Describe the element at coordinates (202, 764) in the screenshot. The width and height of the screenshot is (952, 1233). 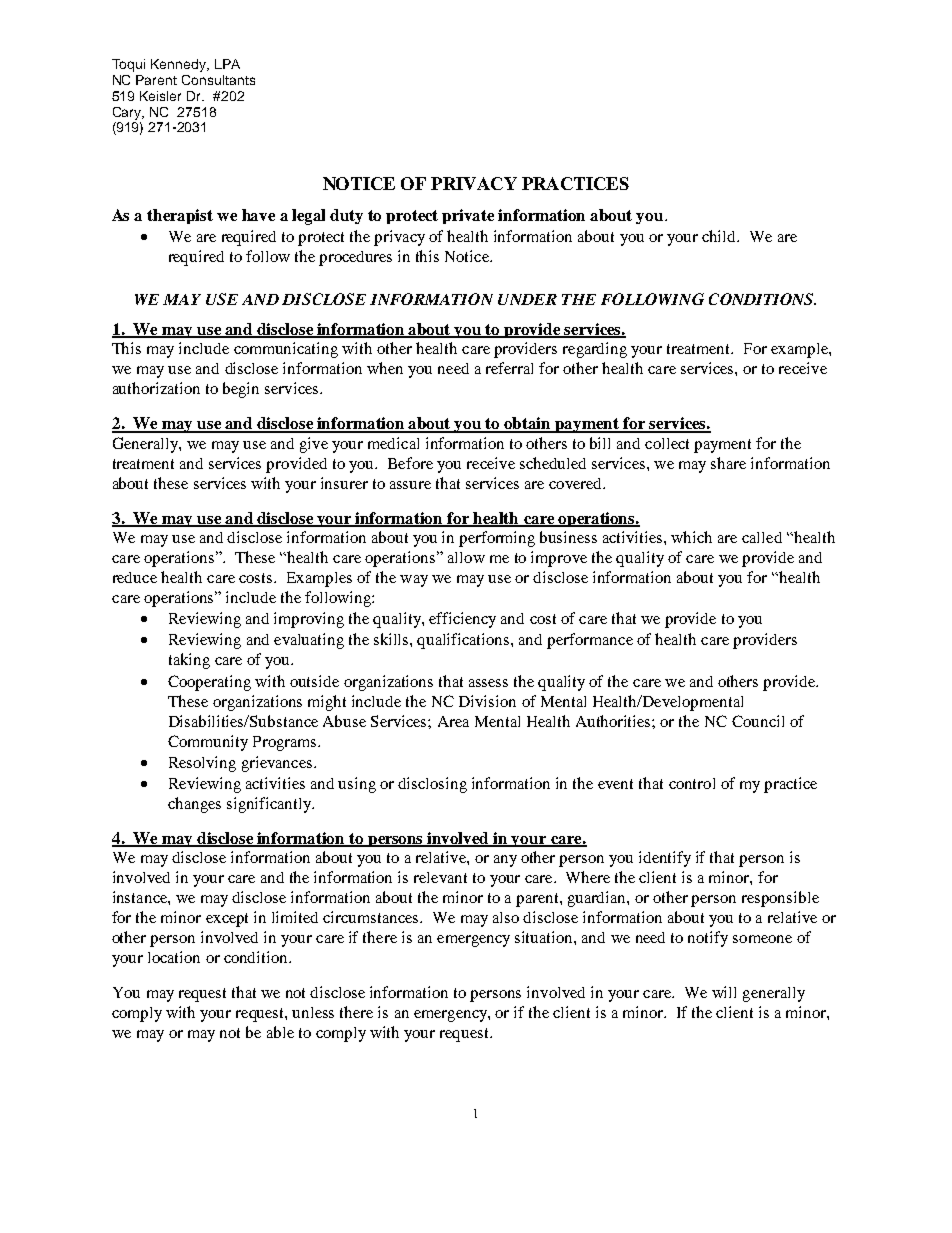
I see `Resolving` at that location.
